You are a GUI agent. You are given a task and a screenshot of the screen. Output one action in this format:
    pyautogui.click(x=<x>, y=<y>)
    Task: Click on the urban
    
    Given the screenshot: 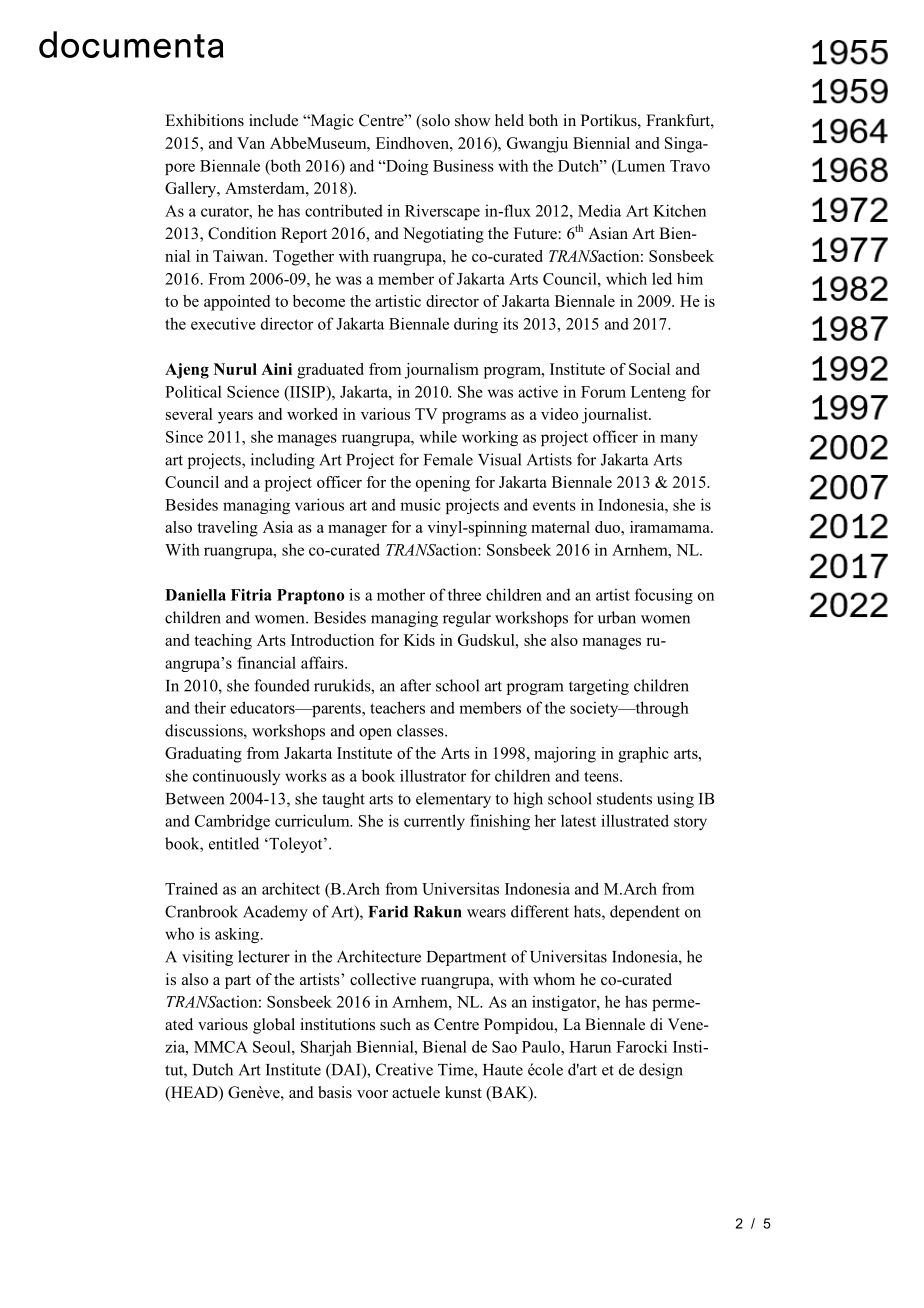 What is the action you would take?
    pyautogui.click(x=617, y=617)
